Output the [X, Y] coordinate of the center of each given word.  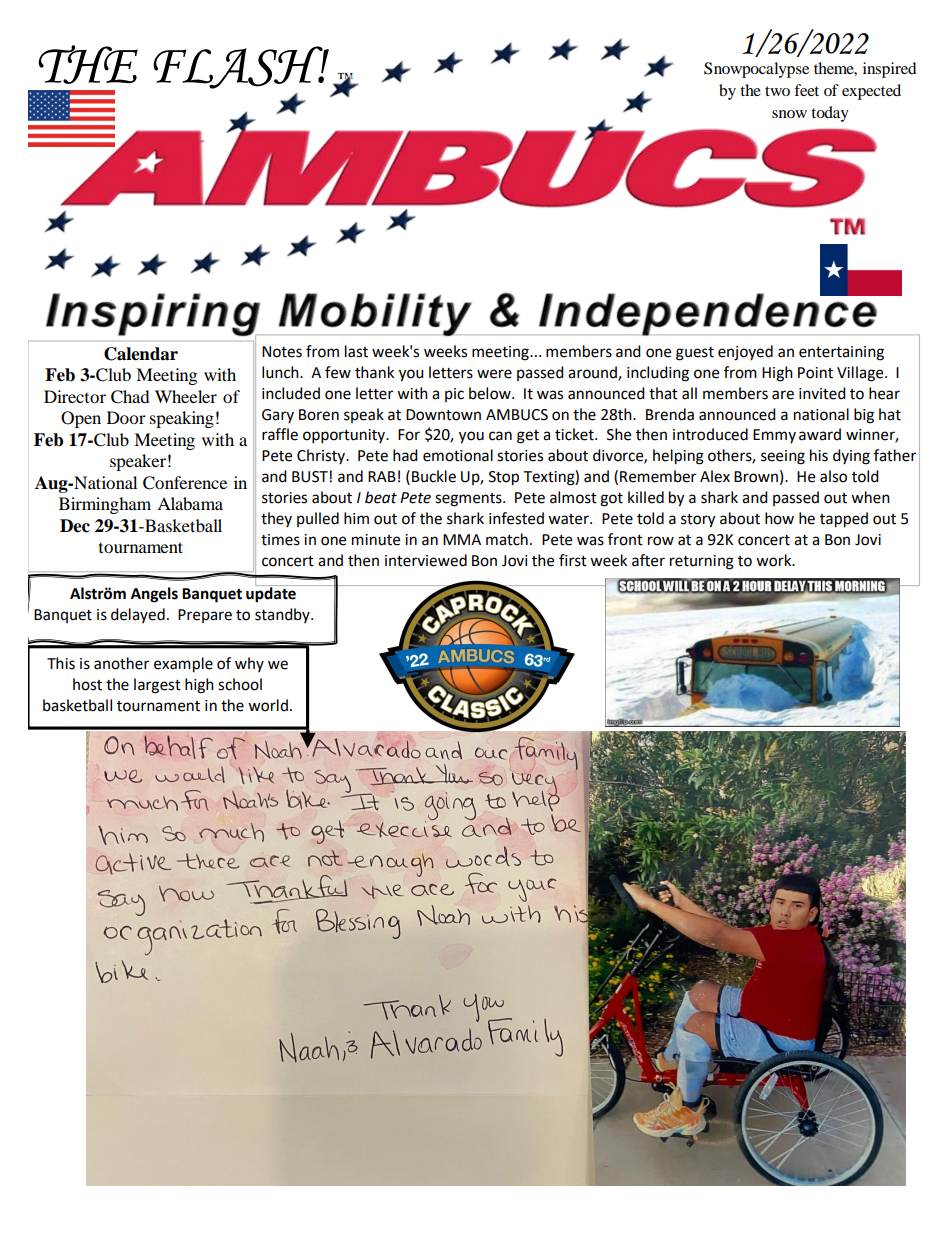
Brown [756, 477]
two [777, 91]
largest [157, 686]
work [775, 560]
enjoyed [745, 353]
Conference [185, 483]
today [830, 114]
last [356, 351]
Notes [282, 352]
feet [806, 90]
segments [469, 500]
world [268, 705]
